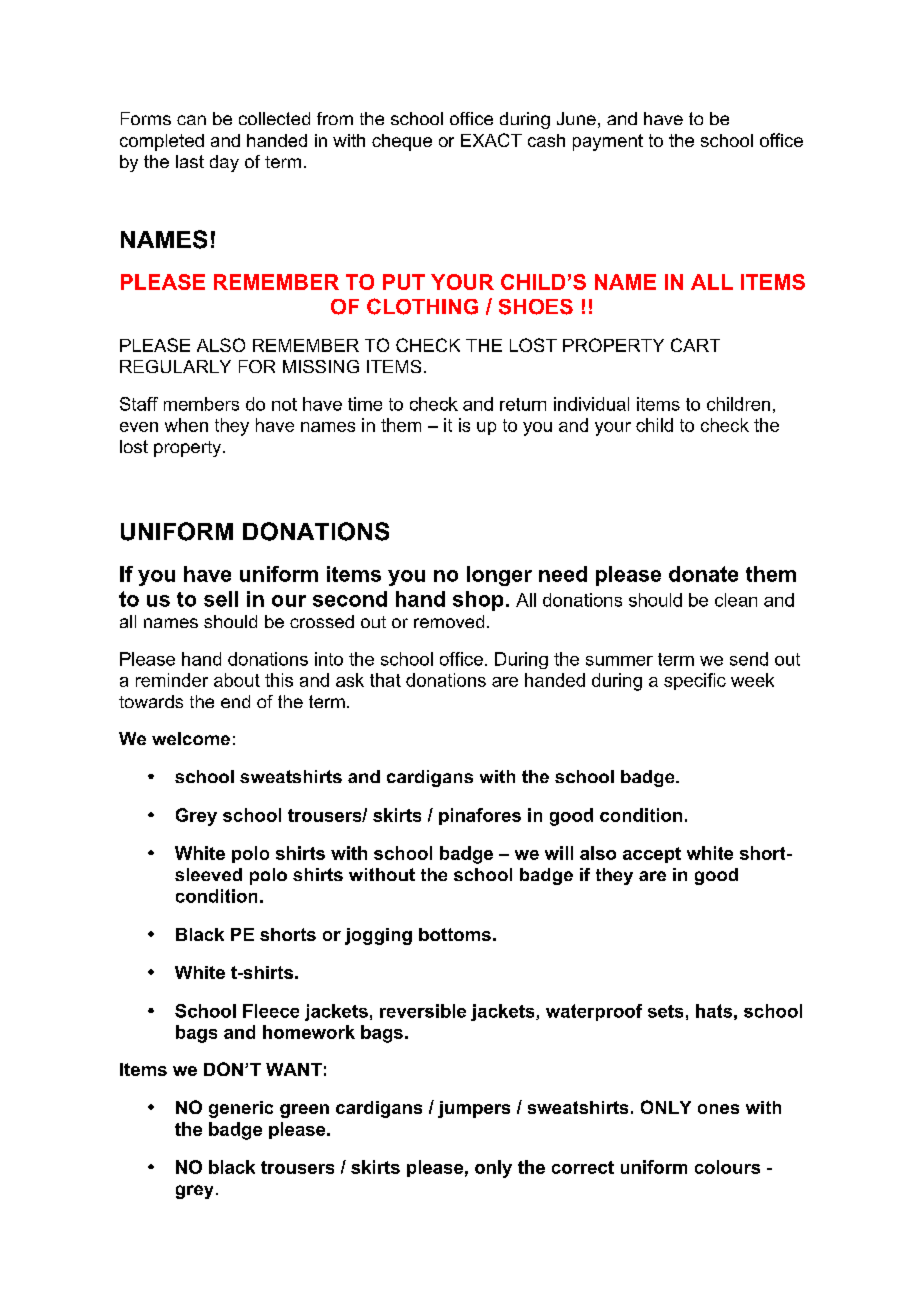 This screenshot has height=1308, width=924. What do you see at coordinates (186, 425) in the screenshot?
I see `when` at bounding box center [186, 425].
